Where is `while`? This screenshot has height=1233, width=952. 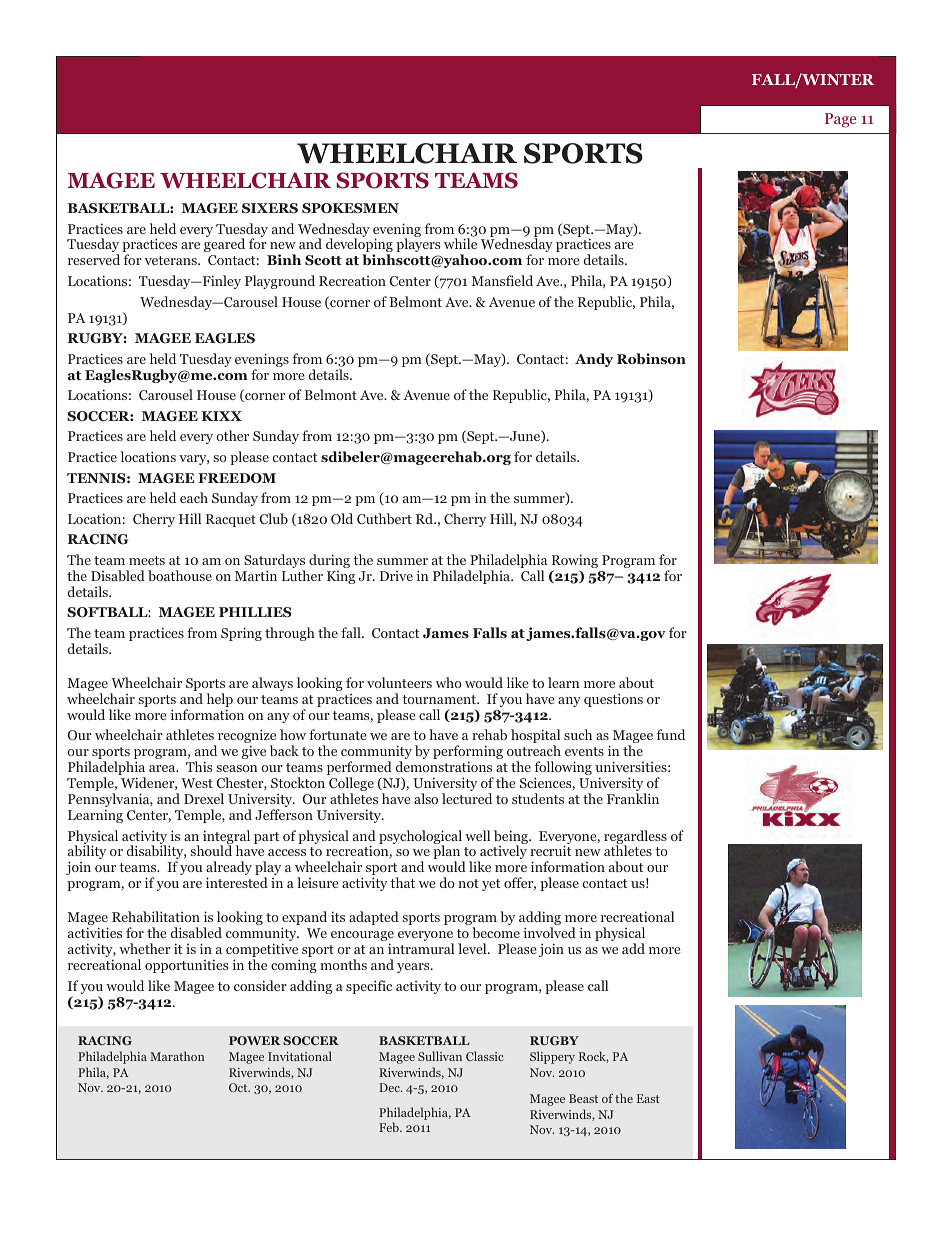 while is located at coordinates (460, 243).
